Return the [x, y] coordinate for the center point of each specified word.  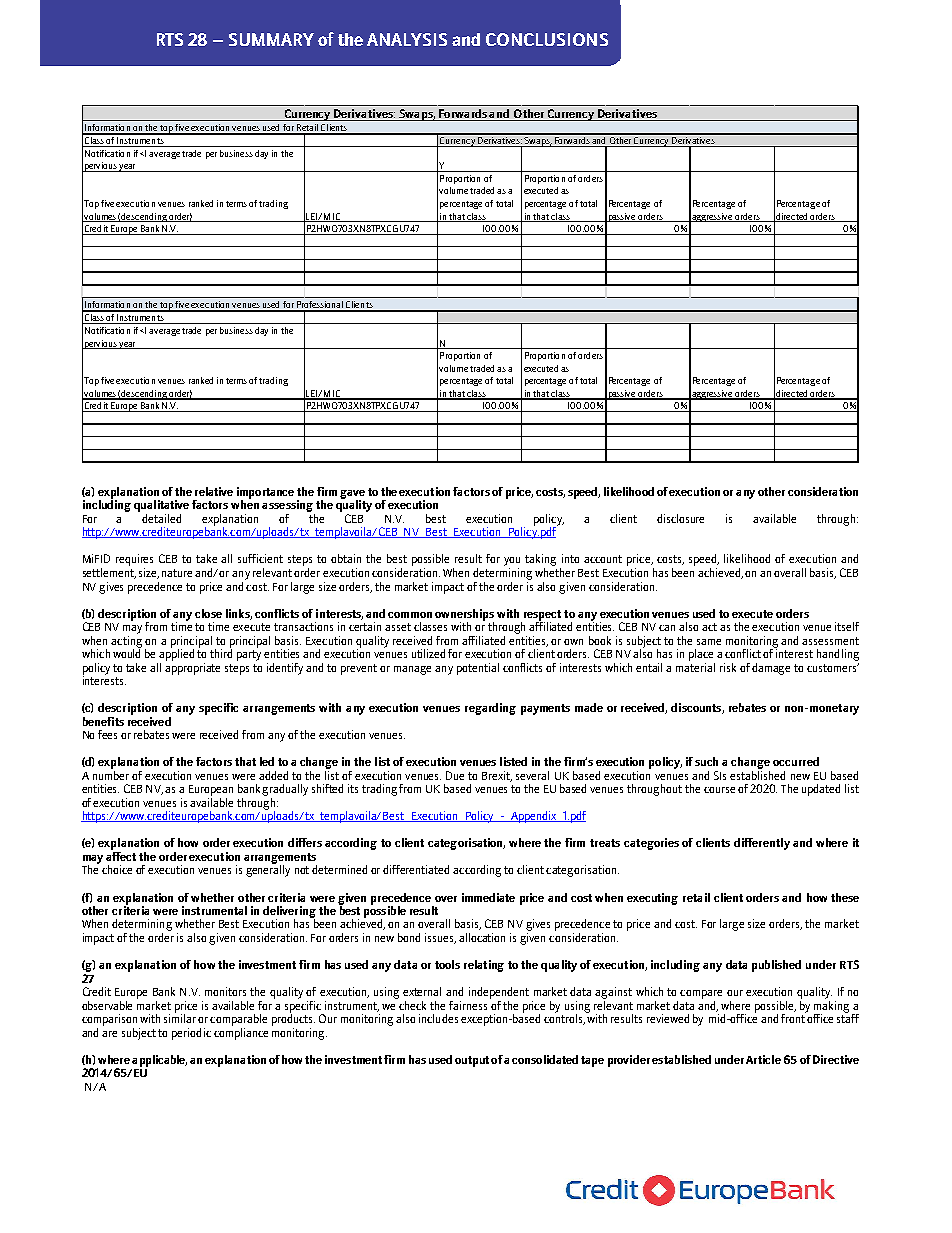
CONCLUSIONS [547, 39]
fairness [468, 1005]
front [794, 1017]
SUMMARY [271, 39]
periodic [191, 1034]
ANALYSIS [407, 39]
